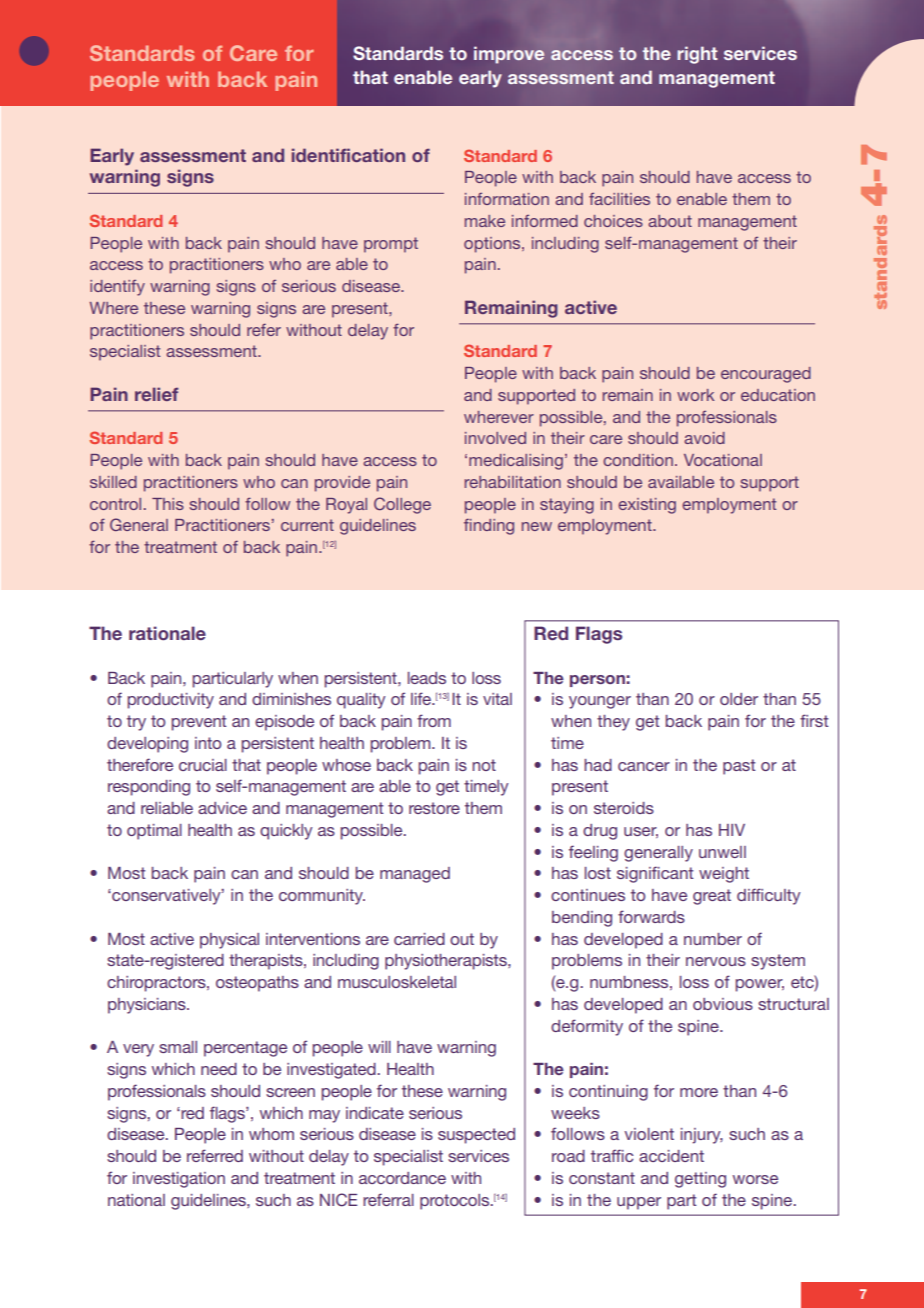  Describe the element at coordinates (179, 1180) in the screenshot. I see `investigation` at that location.
